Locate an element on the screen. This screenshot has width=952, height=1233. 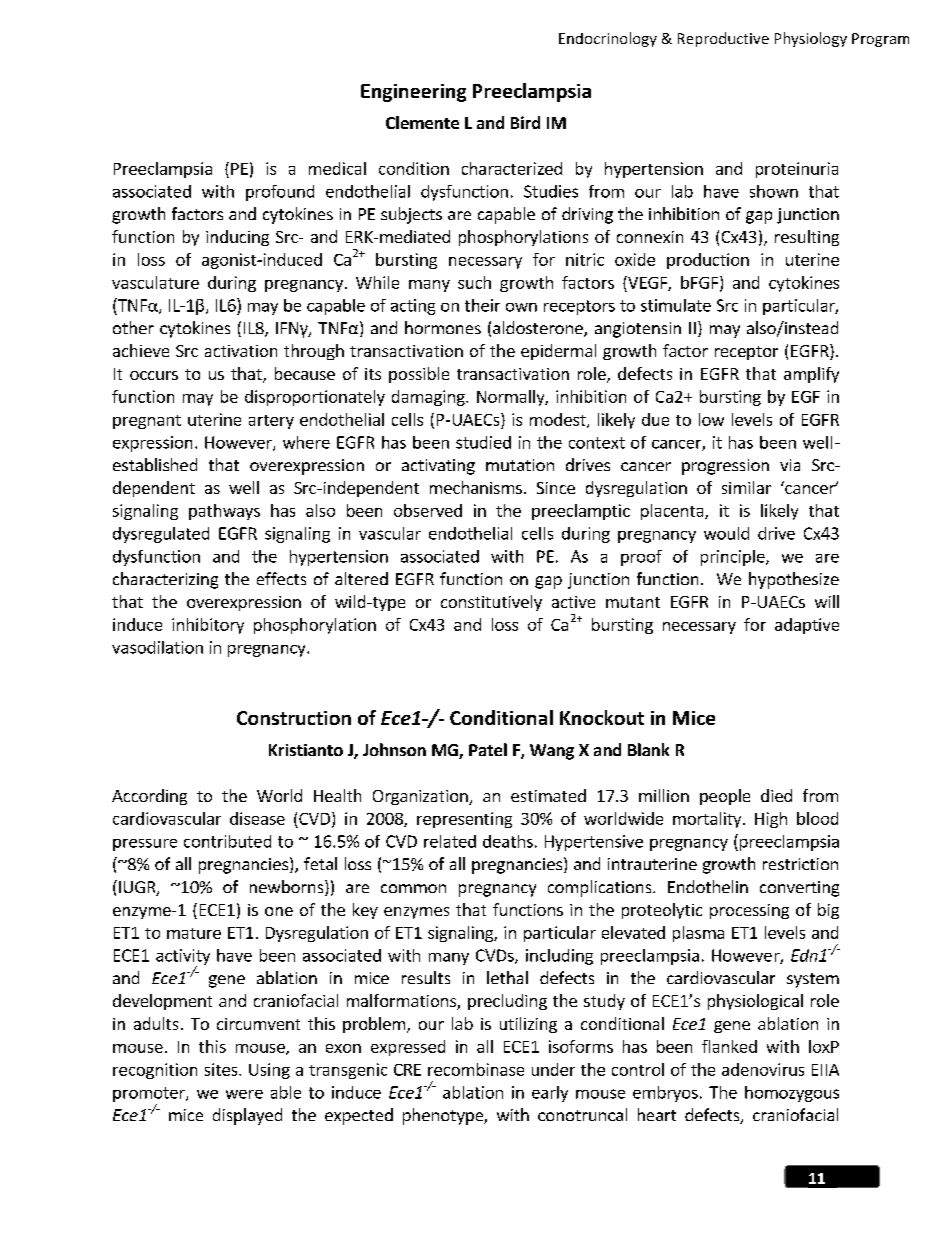
Bird is located at coordinates (525, 122).
